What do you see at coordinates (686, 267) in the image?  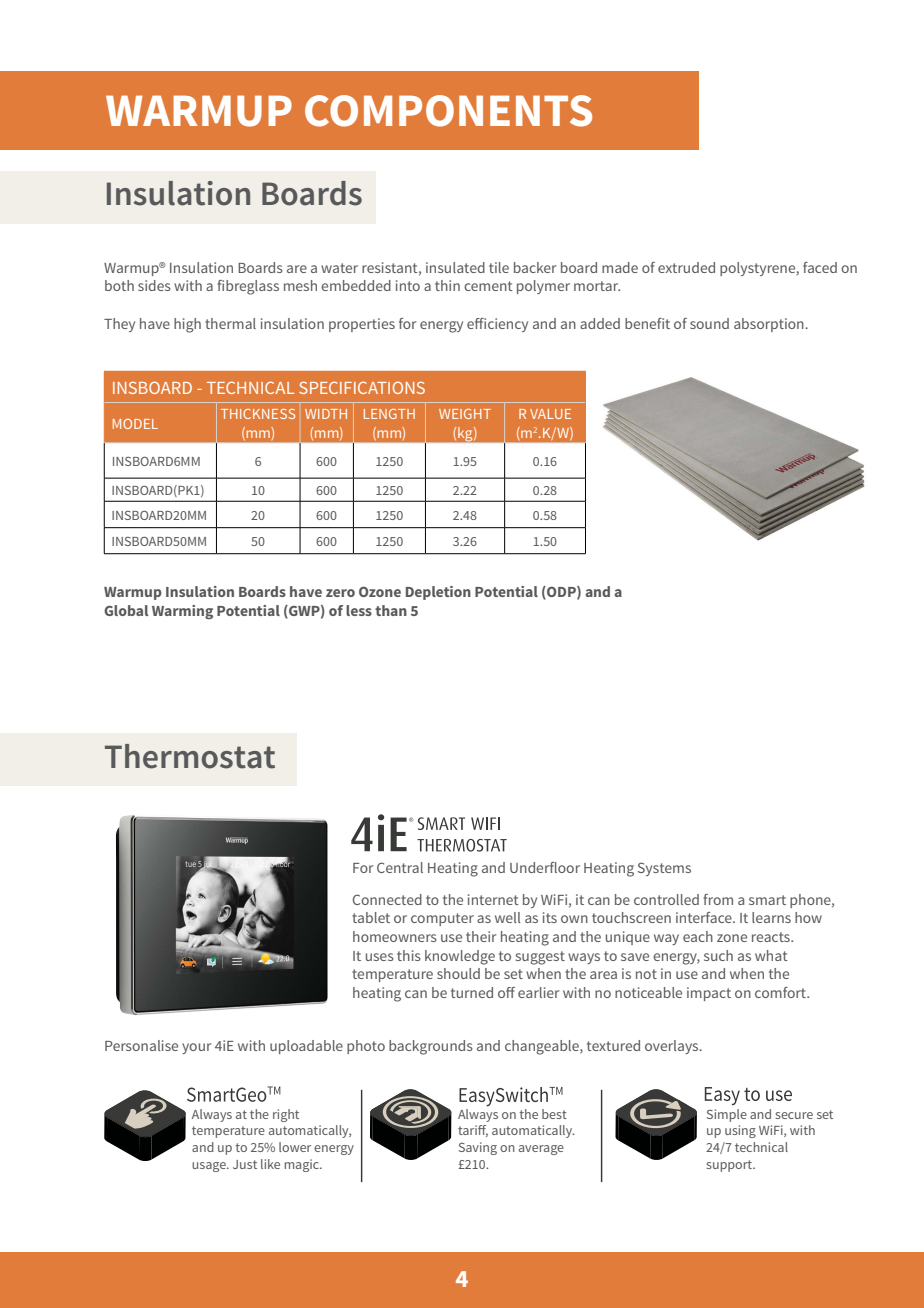 I see `extruded` at bounding box center [686, 267].
